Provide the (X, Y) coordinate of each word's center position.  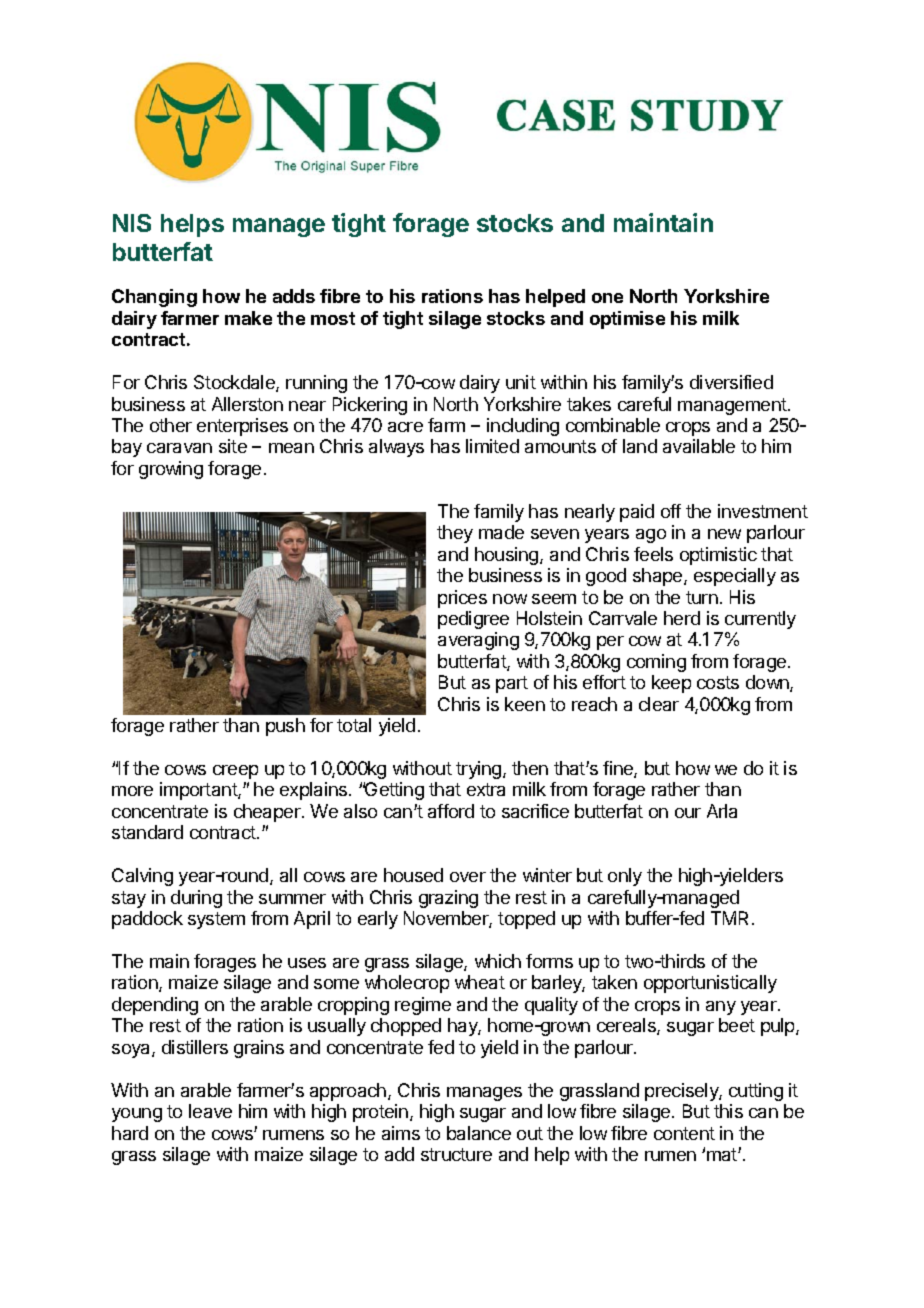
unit (521, 382)
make (248, 318)
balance (479, 1133)
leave (210, 1111)
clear (659, 704)
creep (235, 772)
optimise (627, 320)
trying (480, 770)
